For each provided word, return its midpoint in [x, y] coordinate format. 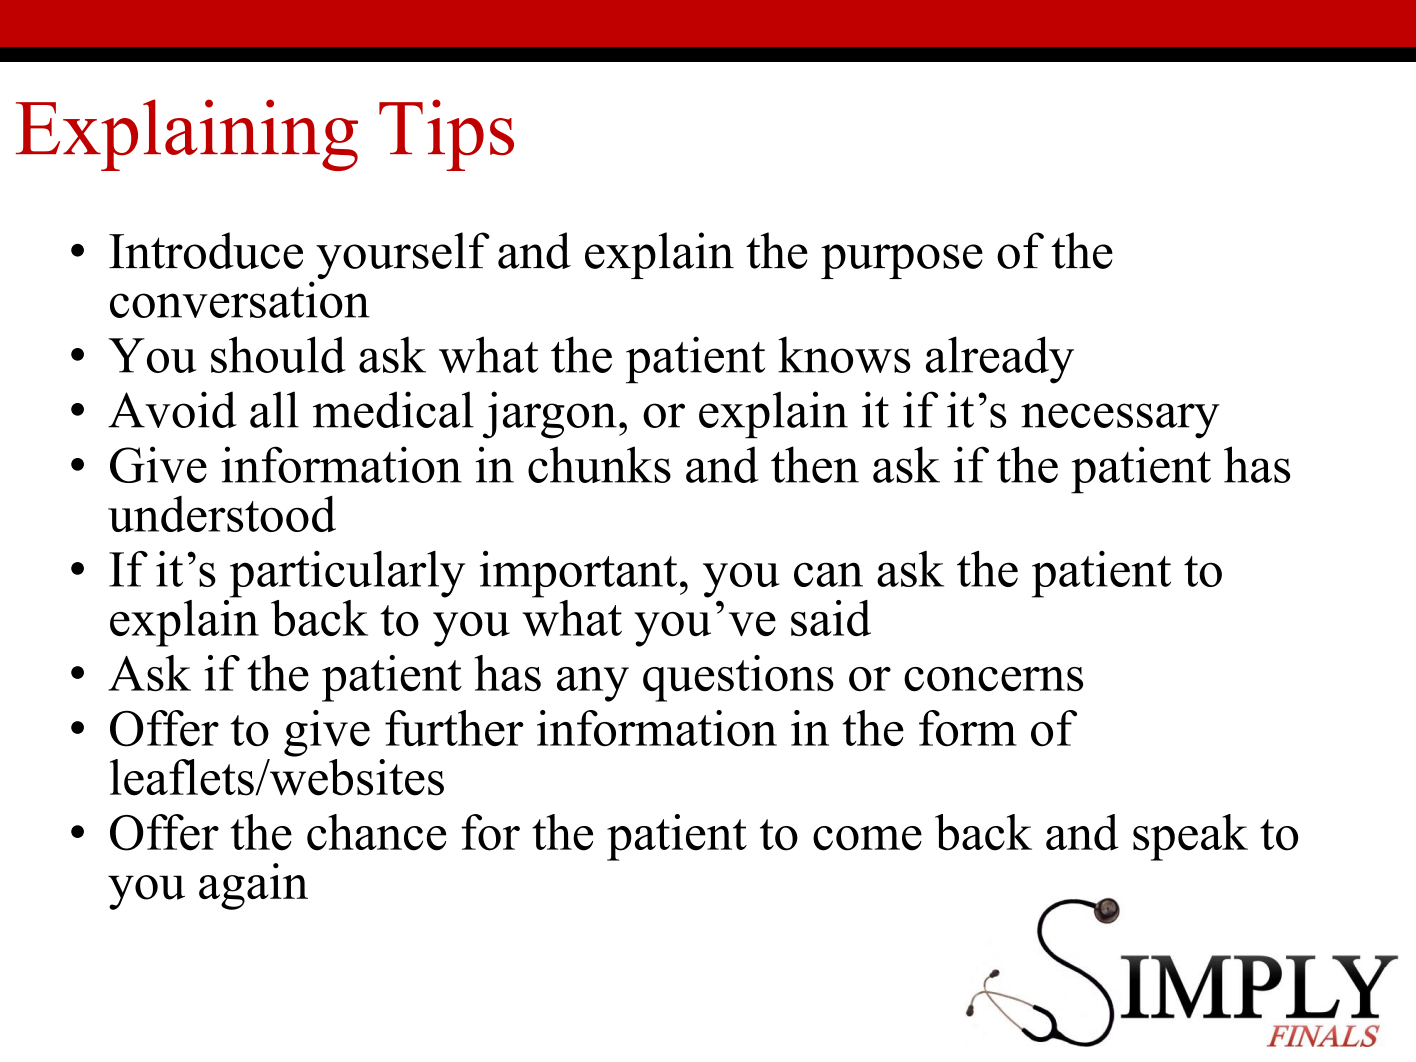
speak [1190, 837]
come [867, 838]
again [253, 886]
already [1000, 360]
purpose [902, 261]
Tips [446, 135]
